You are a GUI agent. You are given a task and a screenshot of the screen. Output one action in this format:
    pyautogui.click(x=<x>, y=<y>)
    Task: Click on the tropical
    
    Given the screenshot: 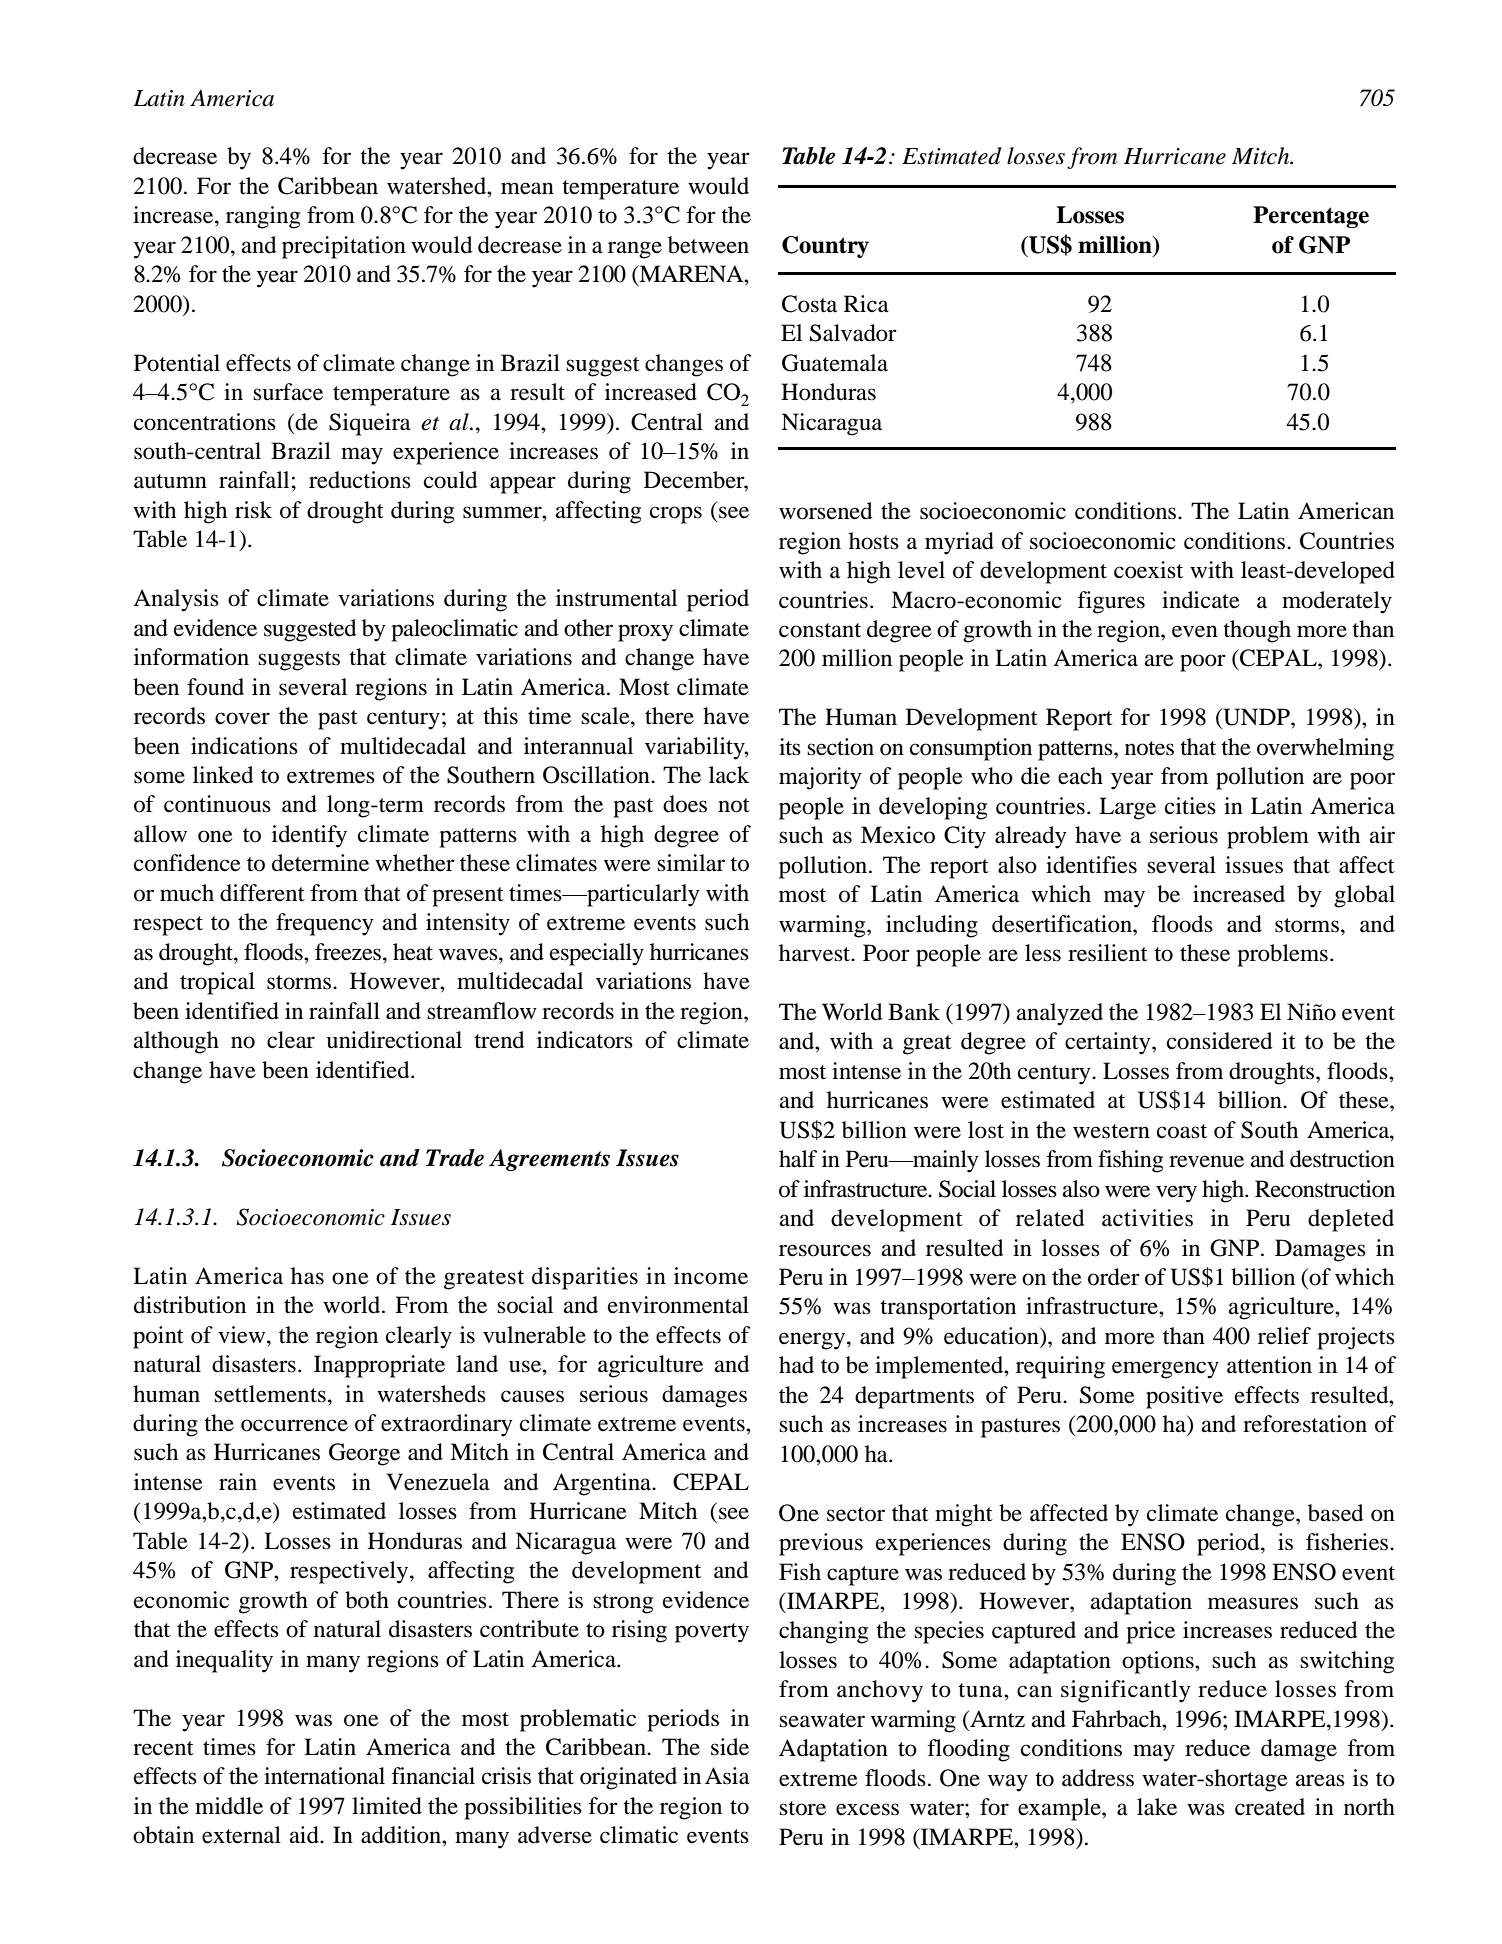 What is the action you would take?
    pyautogui.click(x=217, y=983)
